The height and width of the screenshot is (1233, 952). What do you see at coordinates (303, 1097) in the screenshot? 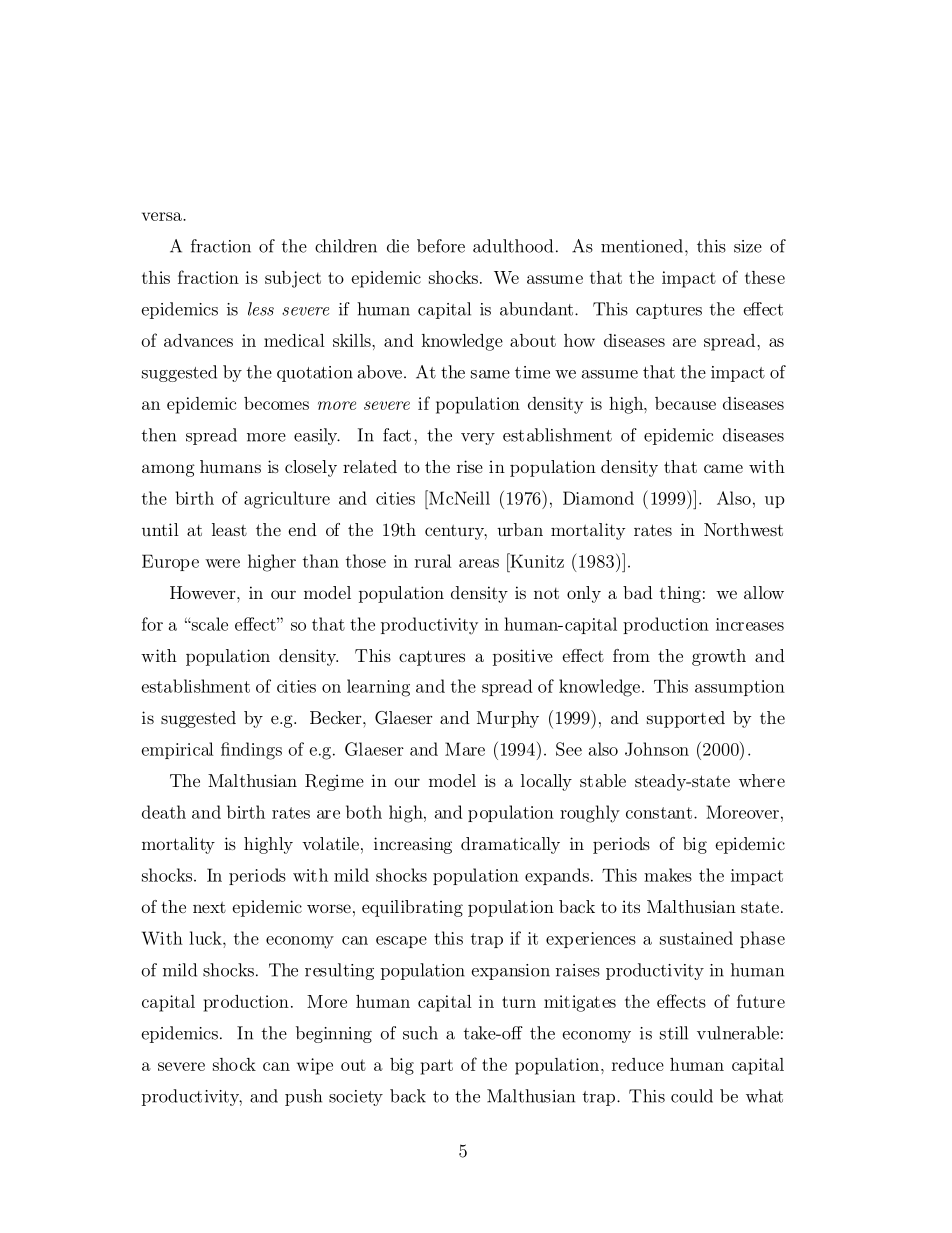
I see `push` at bounding box center [303, 1097].
